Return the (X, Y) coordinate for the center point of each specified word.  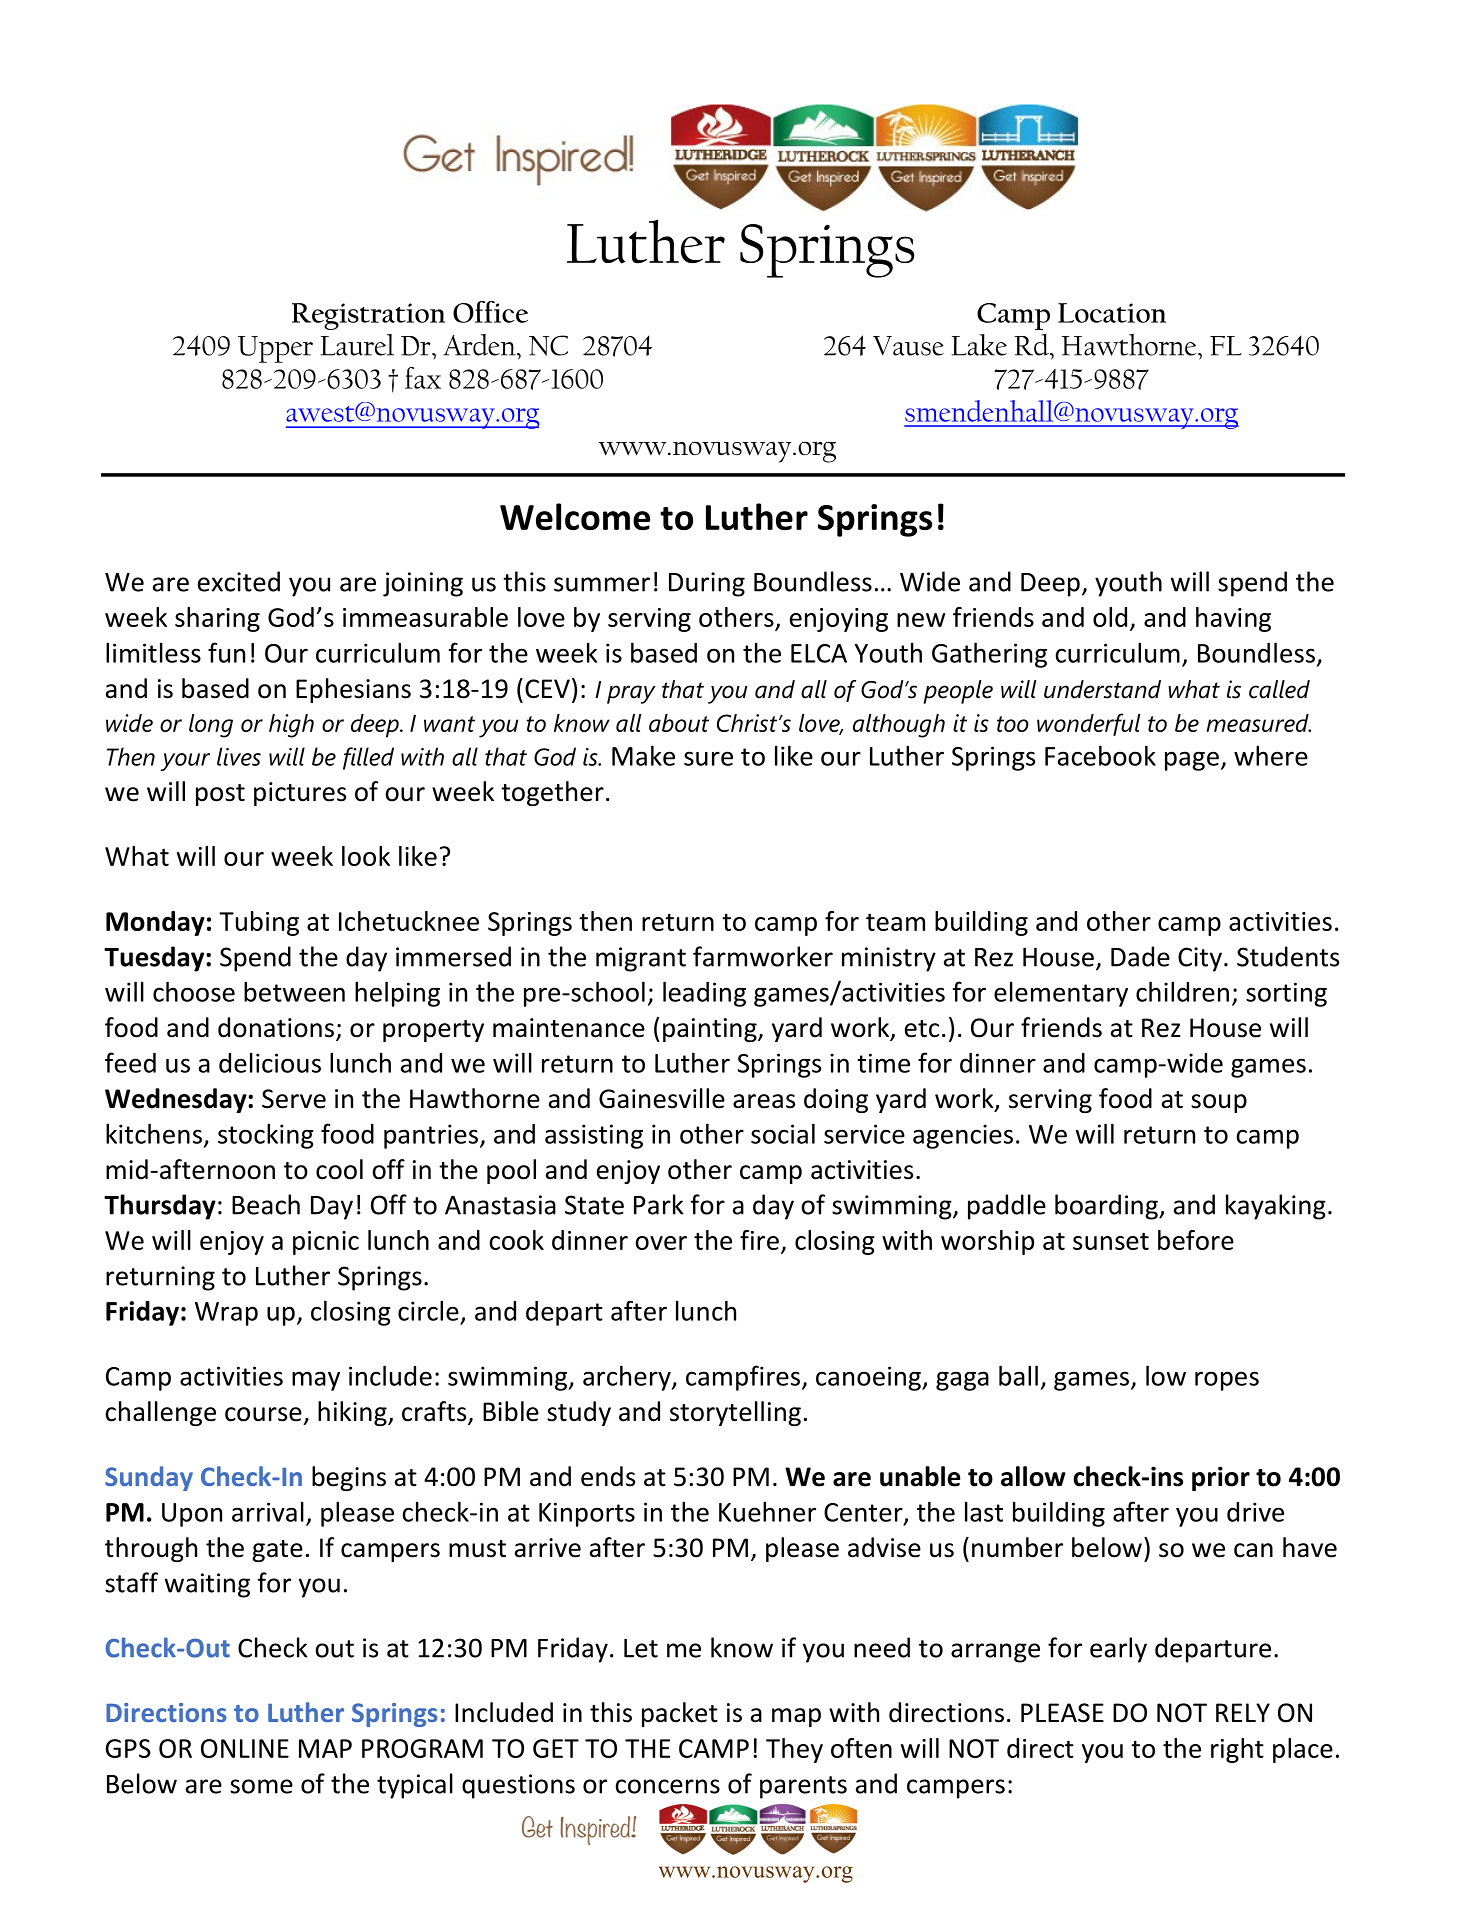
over (661, 1243)
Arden (480, 345)
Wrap (226, 1314)
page (1192, 761)
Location (1112, 313)
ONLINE (245, 1748)
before (1196, 1240)
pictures (300, 794)
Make (643, 755)
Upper (275, 349)
